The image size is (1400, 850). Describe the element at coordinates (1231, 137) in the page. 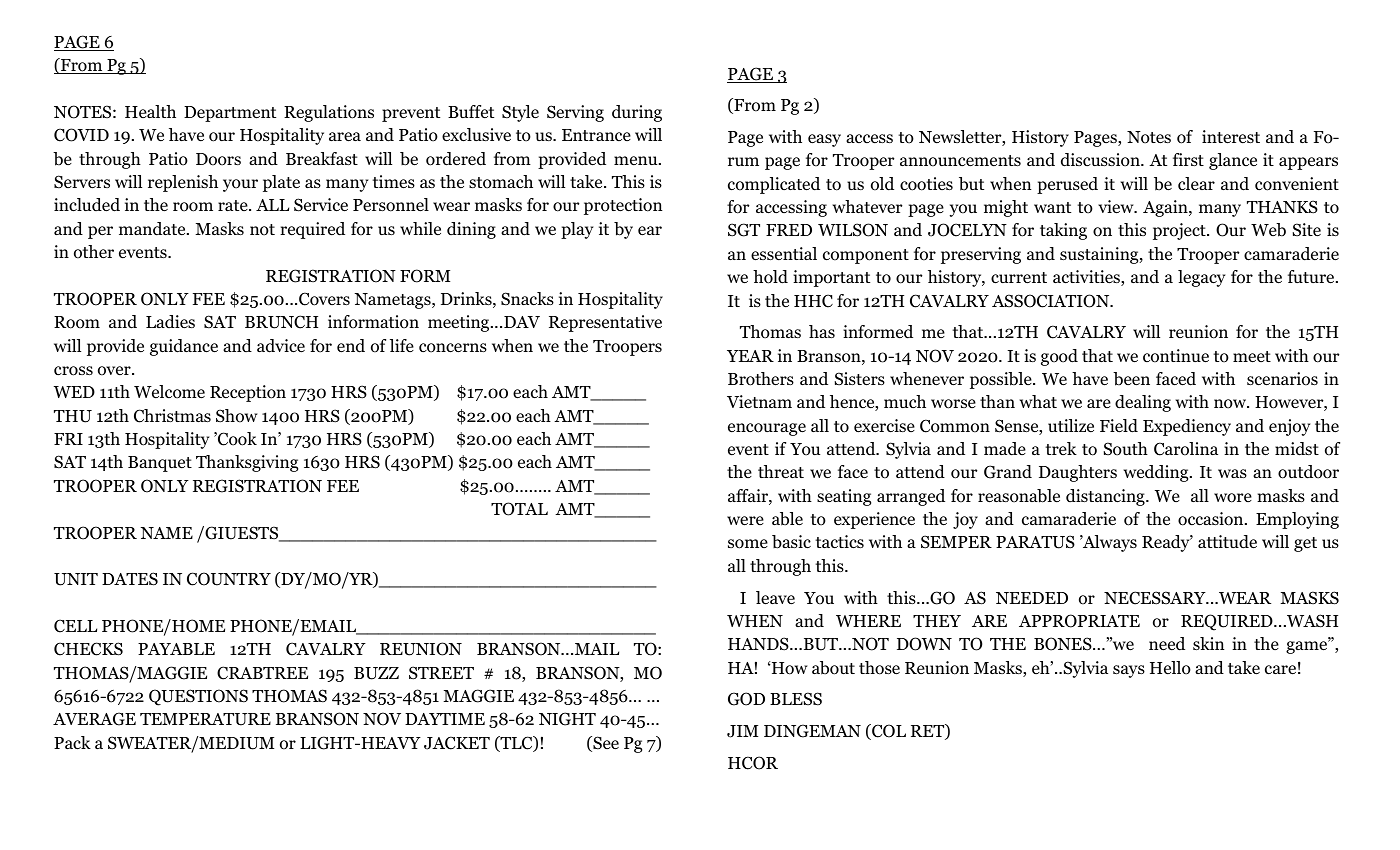

I see `interest` at that location.
